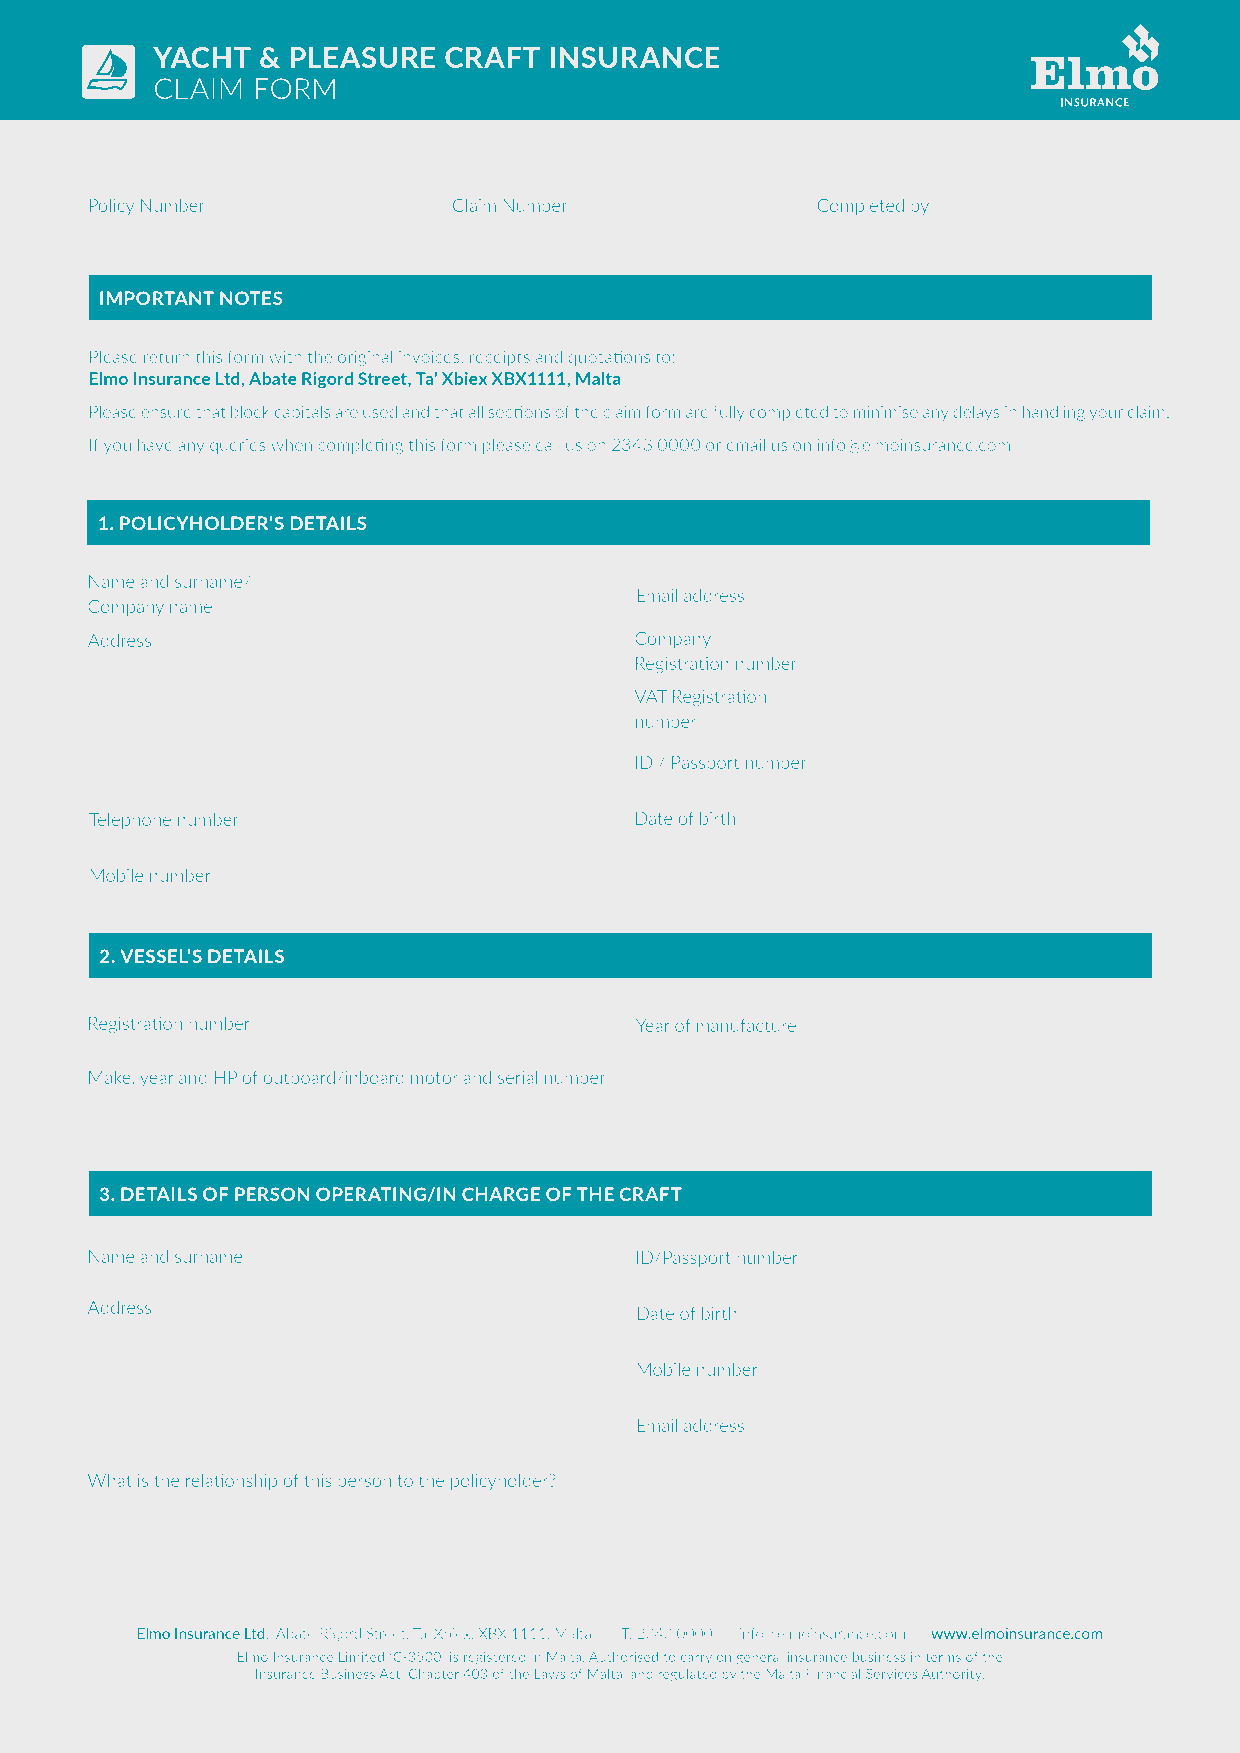  I want to click on queries, so click(238, 446).
